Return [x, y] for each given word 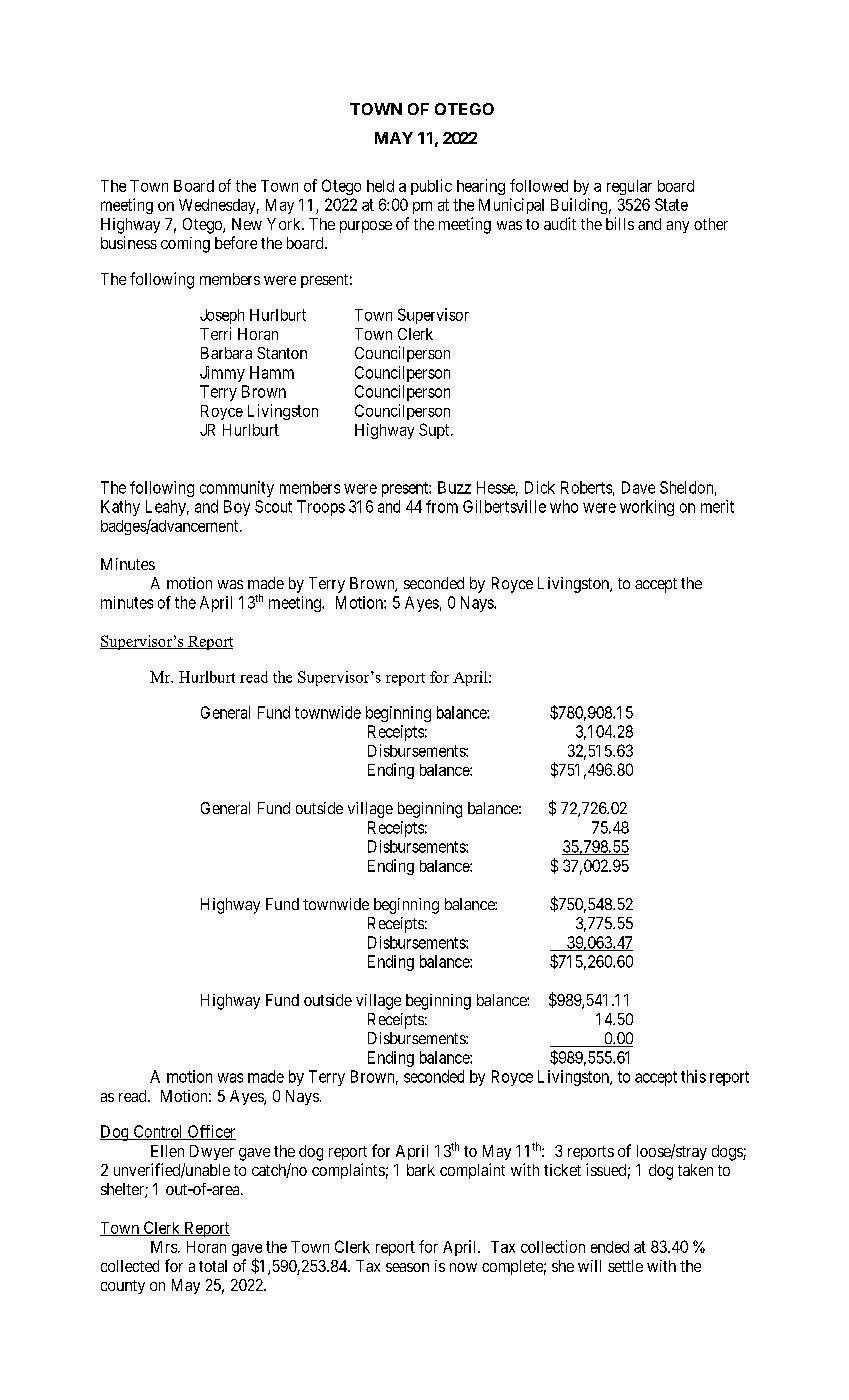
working [647, 508]
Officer [210, 1132]
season [407, 1267]
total [213, 1266]
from [442, 506]
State [671, 204]
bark [421, 1170]
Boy [237, 508]
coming [185, 245]
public [431, 187]
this [693, 1076]
